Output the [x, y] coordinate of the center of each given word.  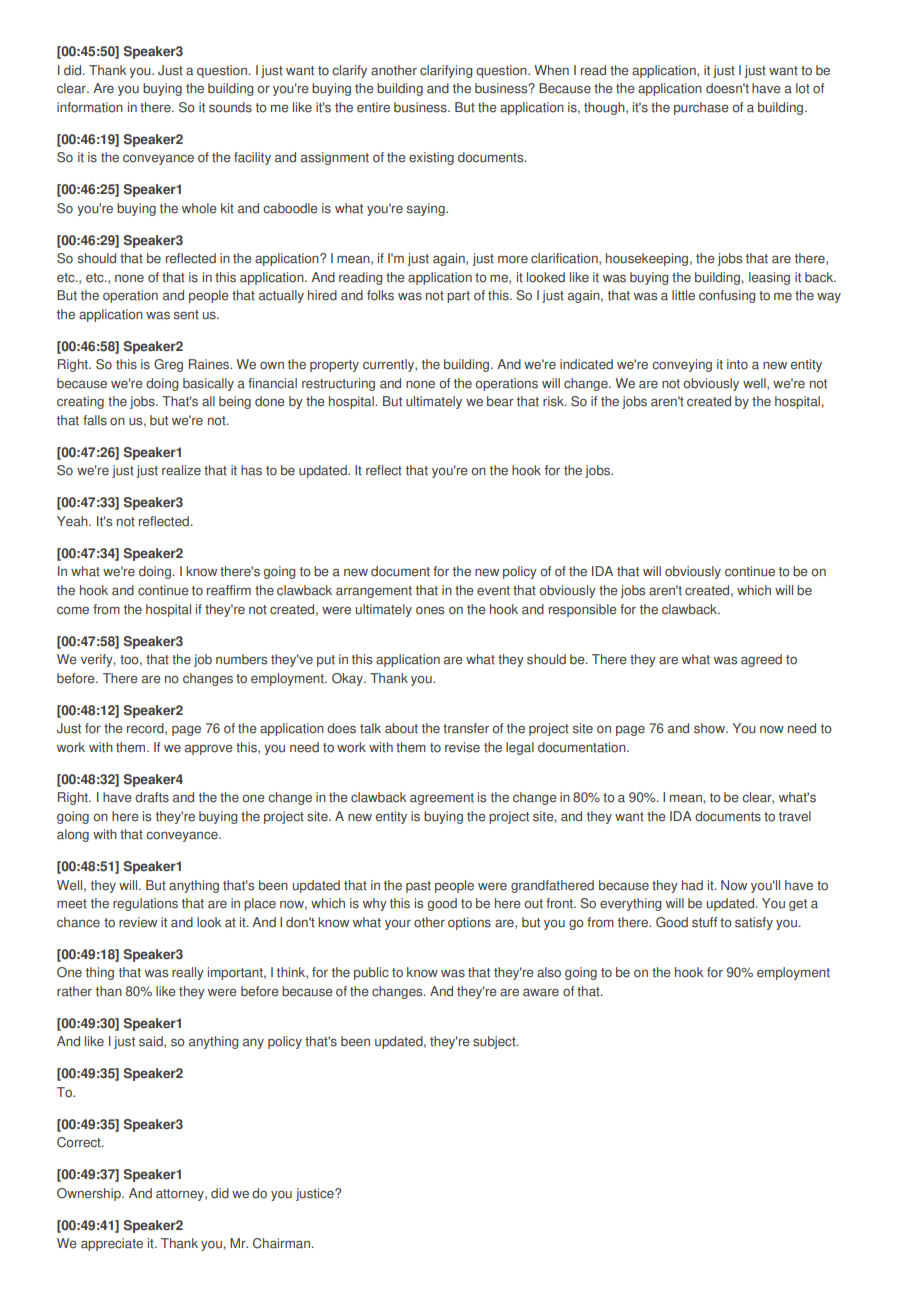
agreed [761, 660]
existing [431, 158]
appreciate [112, 1244]
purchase [701, 108]
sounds [230, 107]
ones [430, 610]
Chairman [282, 1243]
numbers [241, 659]
